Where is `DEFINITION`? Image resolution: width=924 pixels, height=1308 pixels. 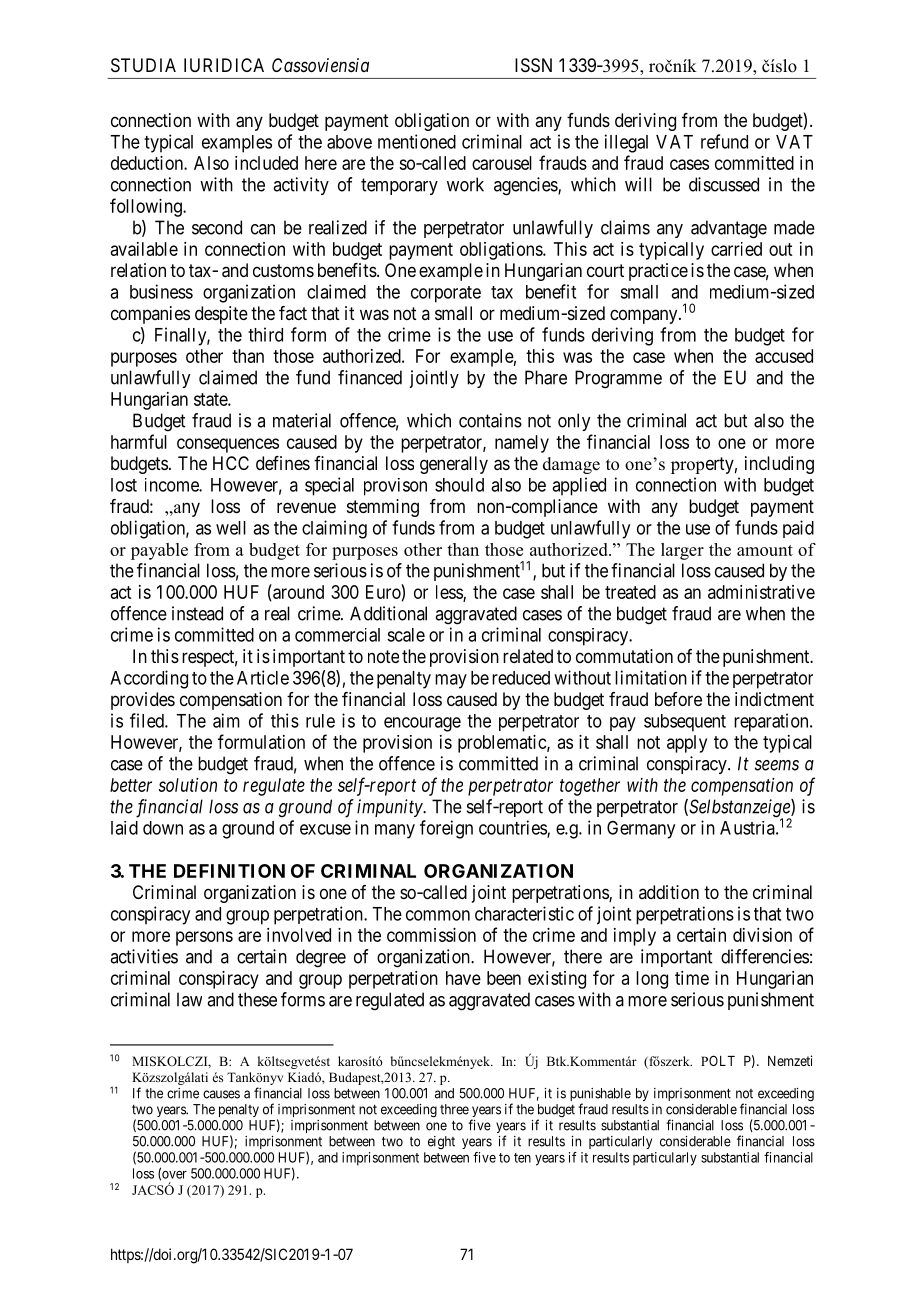
DEFINITION is located at coordinates (229, 871).
